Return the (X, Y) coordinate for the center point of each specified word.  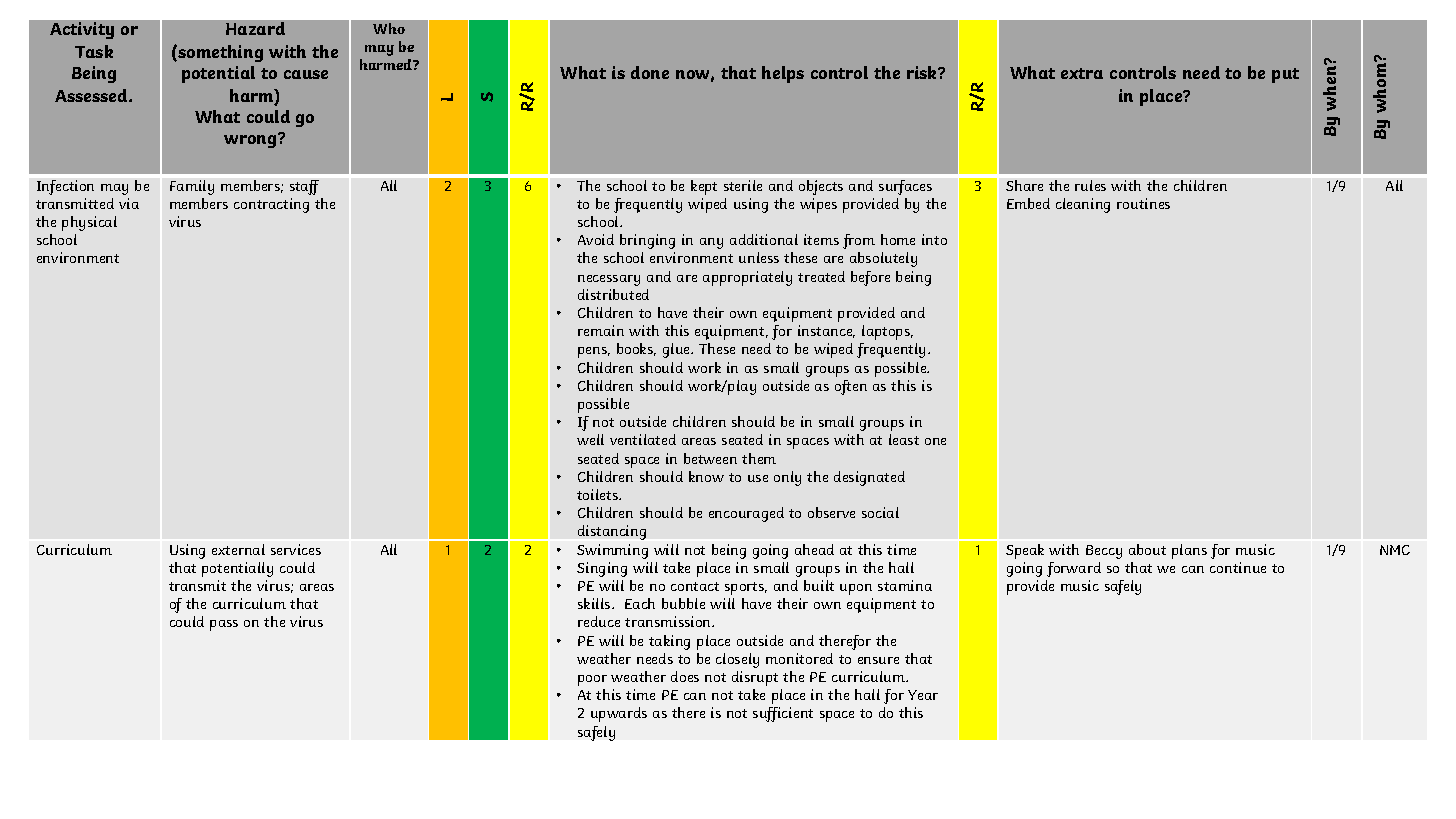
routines (1143, 203)
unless (759, 257)
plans (1189, 551)
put (1285, 75)
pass (224, 625)
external (238, 549)
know (706, 476)
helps (783, 74)
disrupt (755, 678)
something (219, 53)
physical (89, 223)
